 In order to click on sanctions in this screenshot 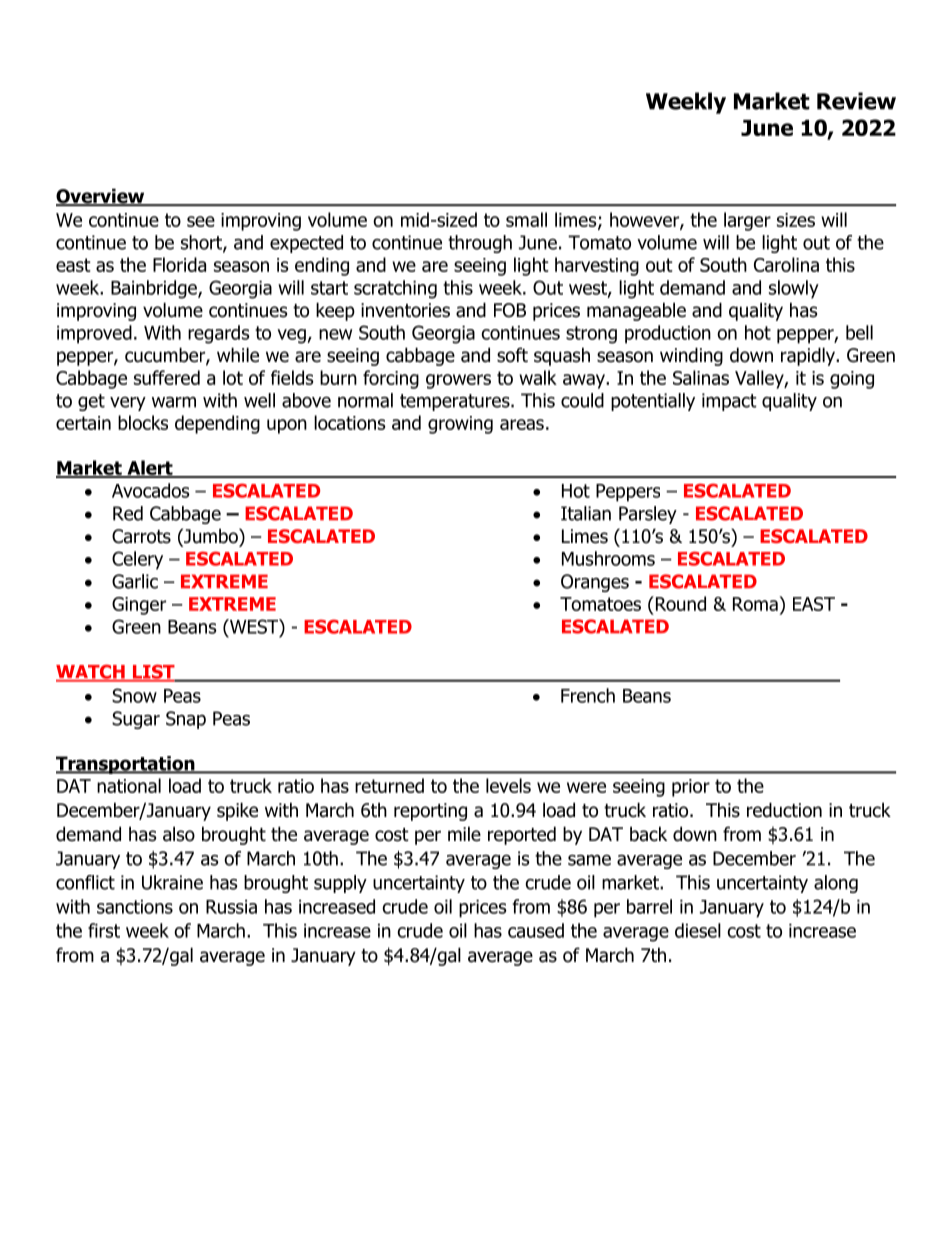, I will do `click(135, 907)`.
